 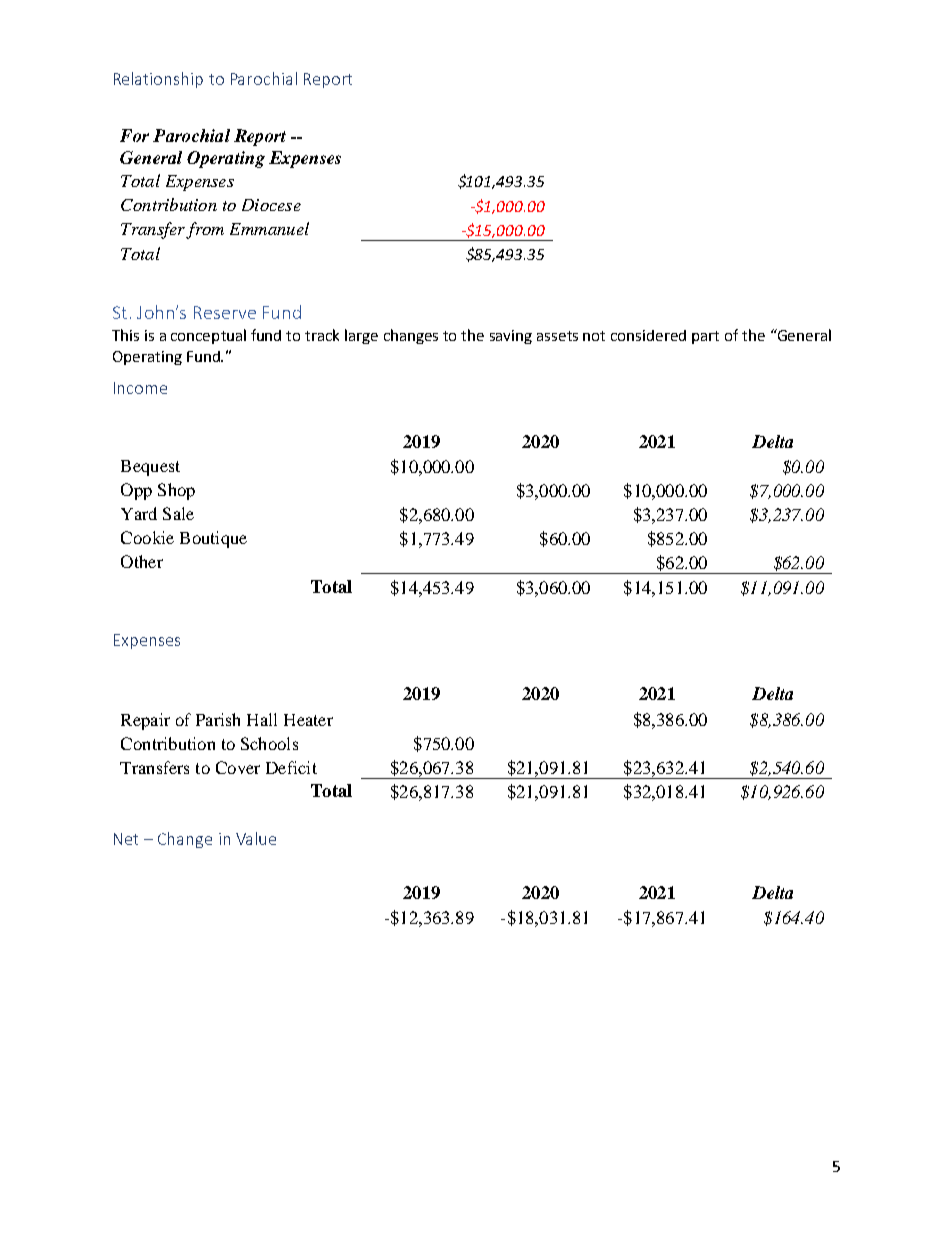 What do you see at coordinates (271, 205) in the screenshot?
I see `Diocese` at bounding box center [271, 205].
